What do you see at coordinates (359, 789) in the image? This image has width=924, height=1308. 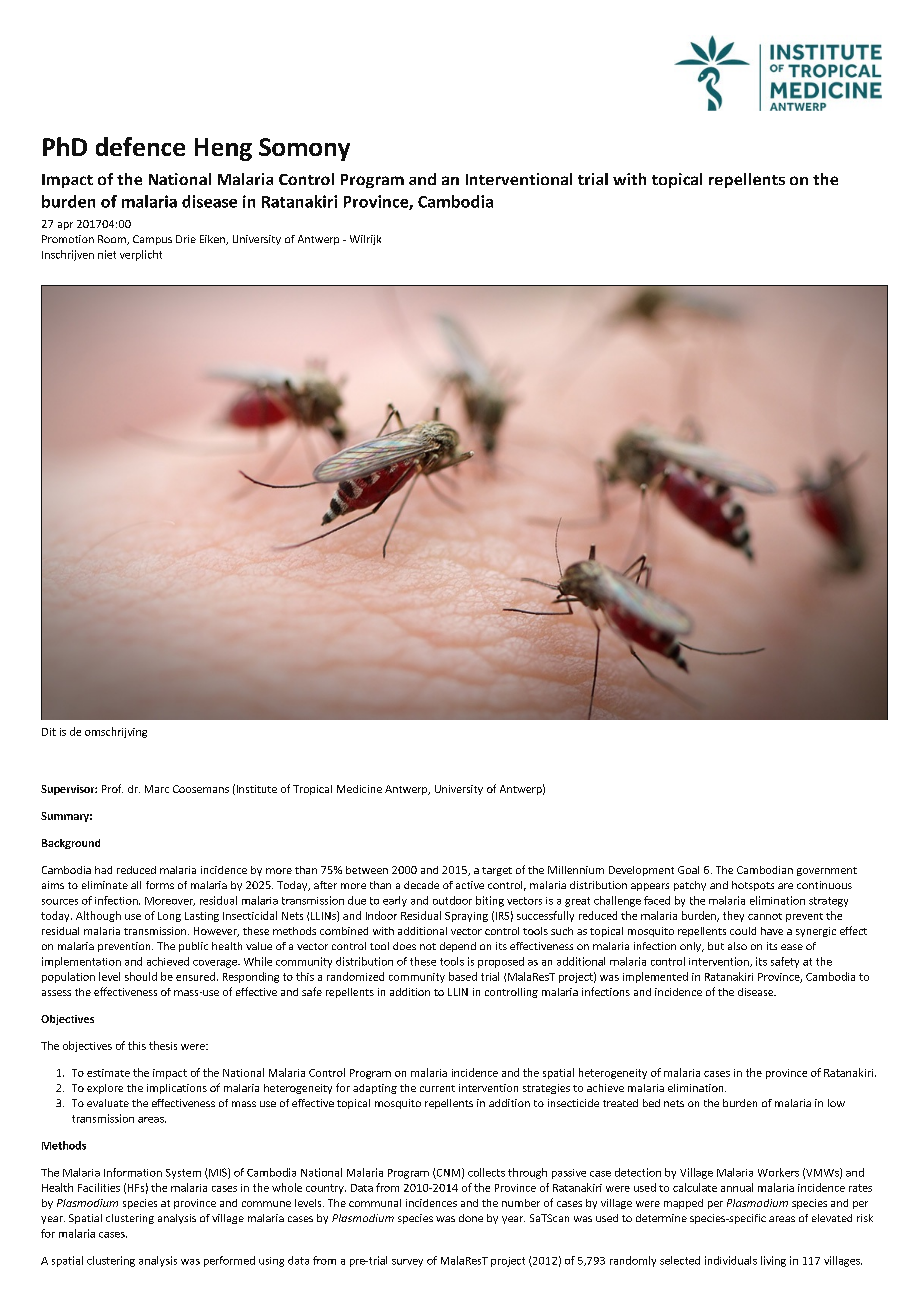 I see `Medicine` at bounding box center [359, 789].
